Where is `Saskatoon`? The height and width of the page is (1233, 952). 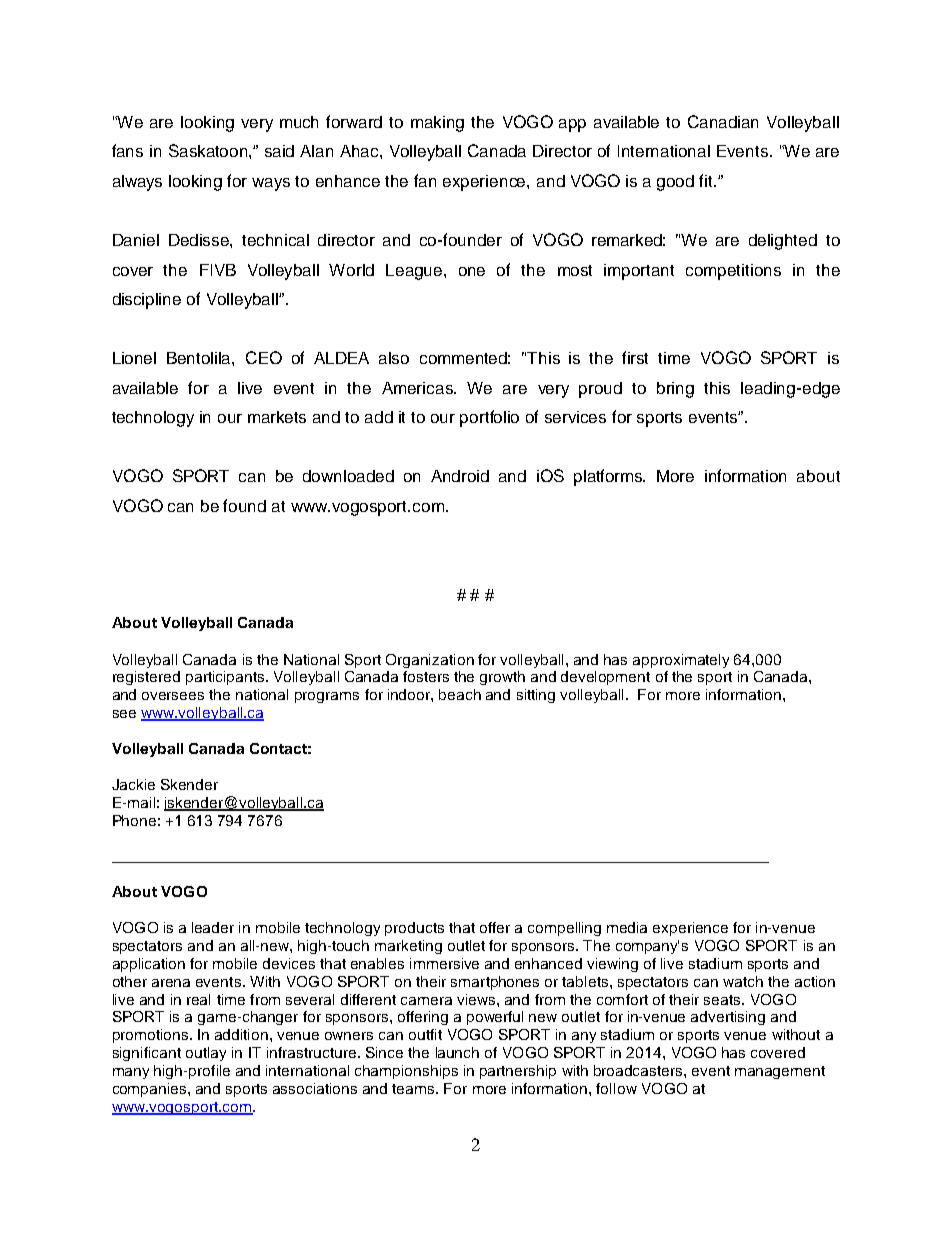
Saskatoon is located at coordinates (209, 150).
